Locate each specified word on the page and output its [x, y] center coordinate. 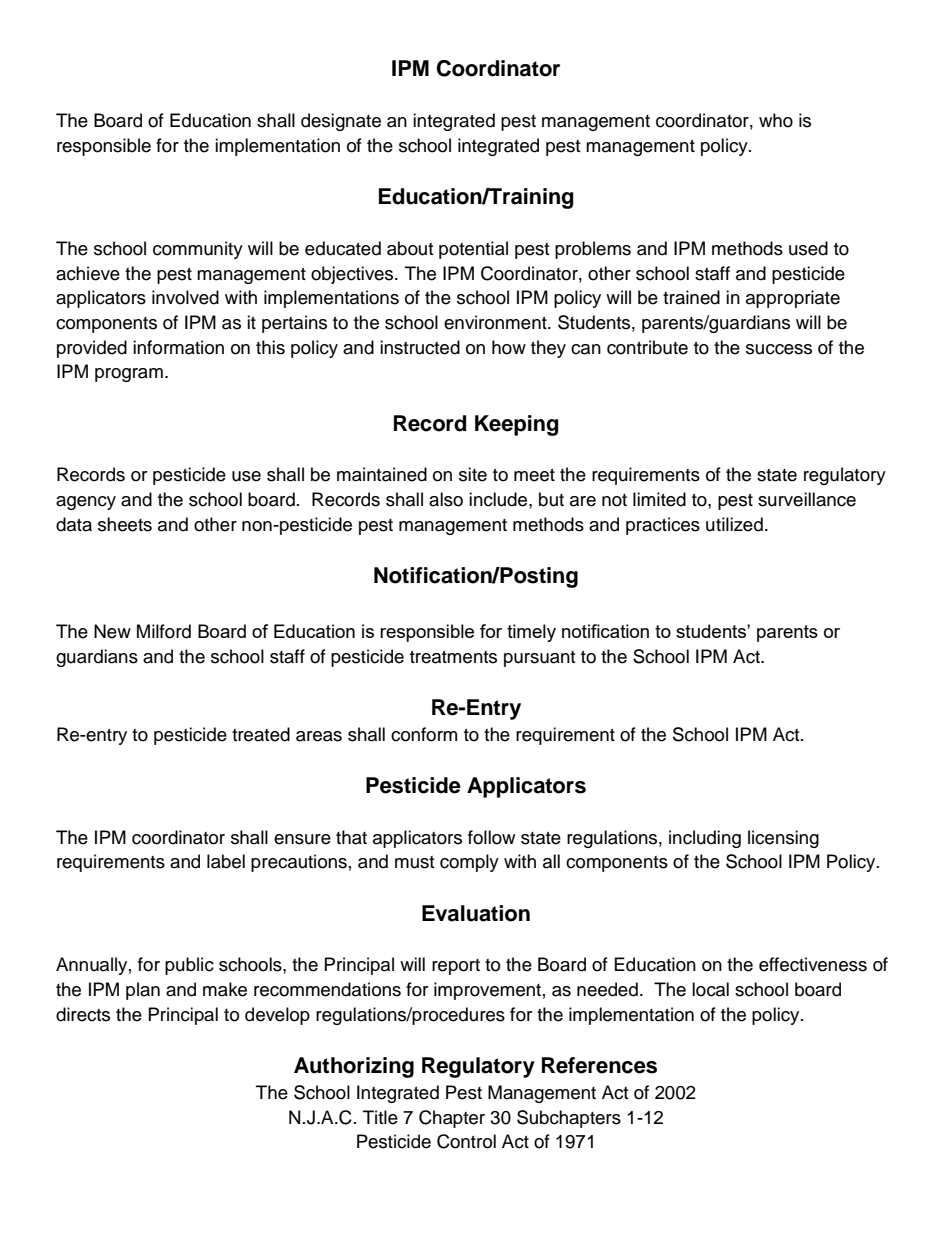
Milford [164, 631]
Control [466, 1141]
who [776, 120]
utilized [734, 524]
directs [83, 1014]
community [198, 250]
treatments [453, 657]
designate [341, 122]
